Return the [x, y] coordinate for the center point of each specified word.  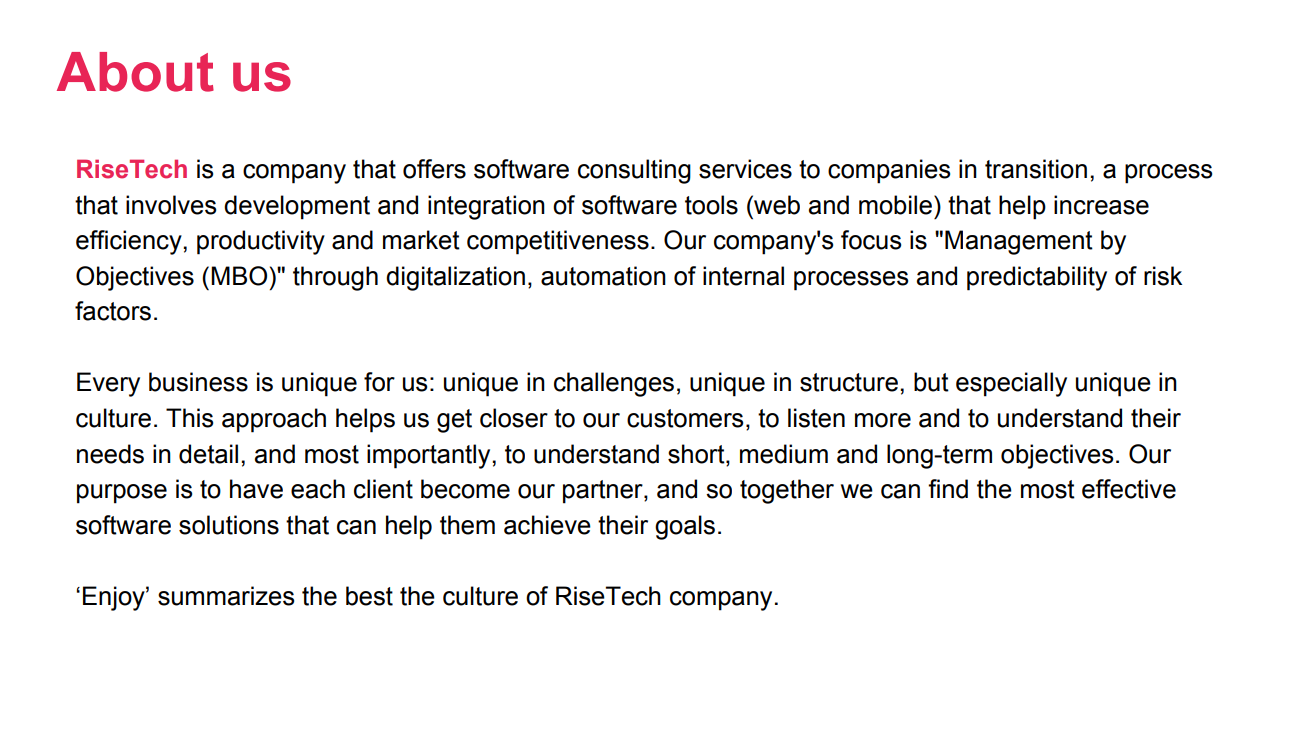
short [697, 454]
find [948, 489]
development [297, 207]
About [135, 72]
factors [113, 311]
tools [711, 205]
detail [208, 454]
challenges [614, 384]
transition [1036, 169]
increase [1101, 205]
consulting [634, 171]
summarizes [226, 596]
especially [1011, 384]
